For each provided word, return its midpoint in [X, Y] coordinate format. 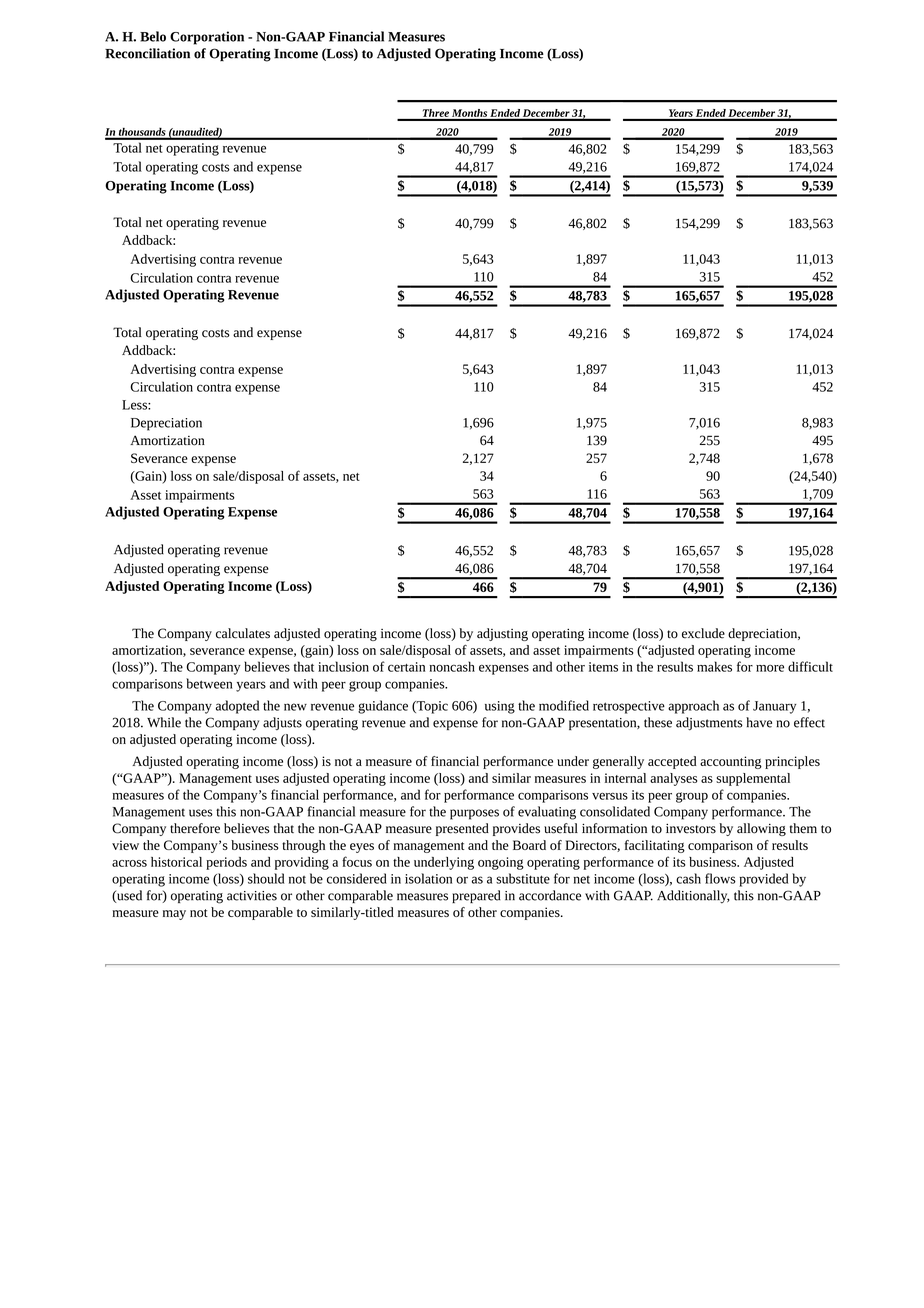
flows [720, 878]
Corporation [207, 38]
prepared [476, 896]
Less [135, 405]
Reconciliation [147, 53]
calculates [243, 633]
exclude [703, 633]
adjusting [502, 634]
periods [226, 863]
